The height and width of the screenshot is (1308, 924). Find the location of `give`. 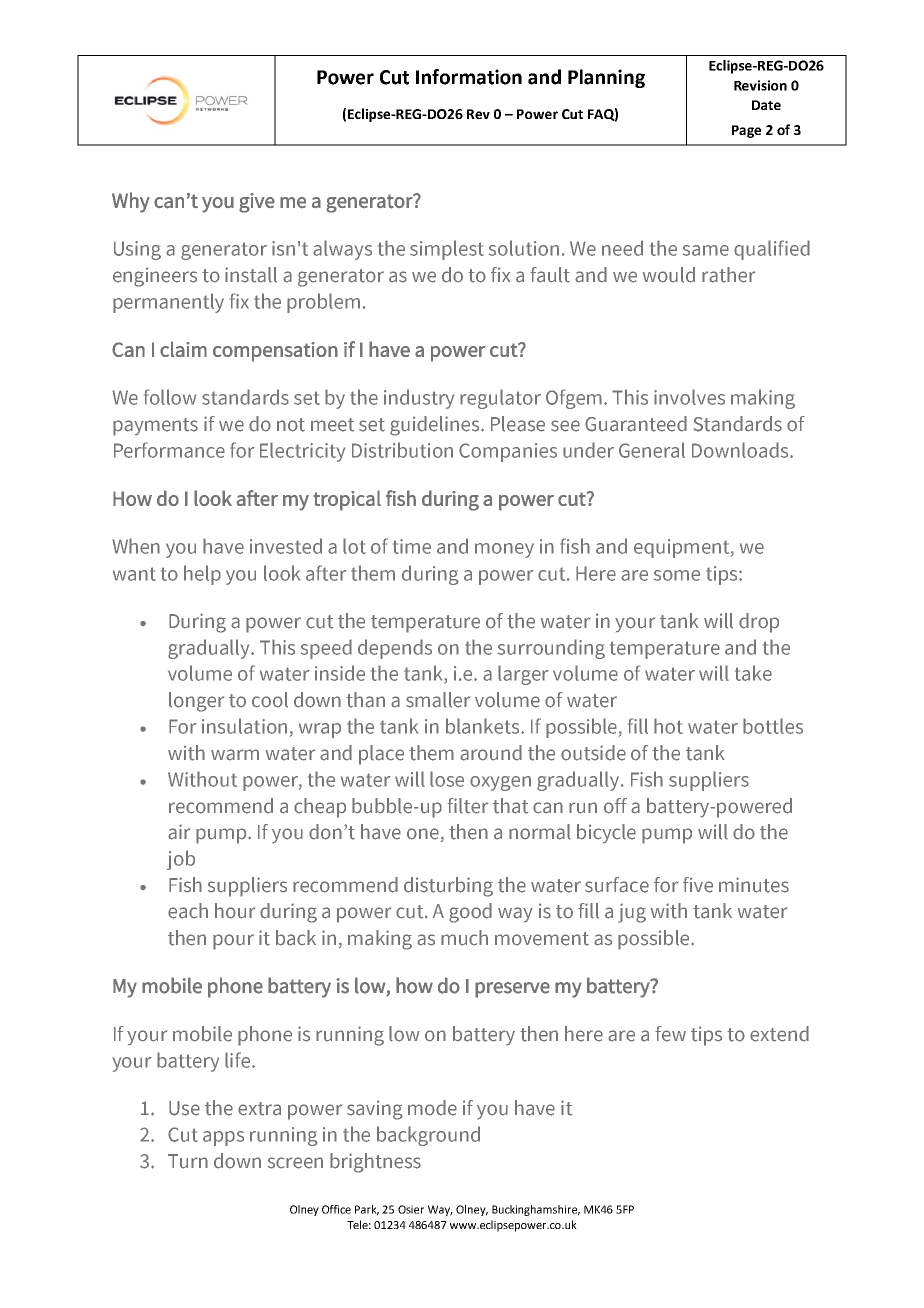

give is located at coordinates (257, 203).
